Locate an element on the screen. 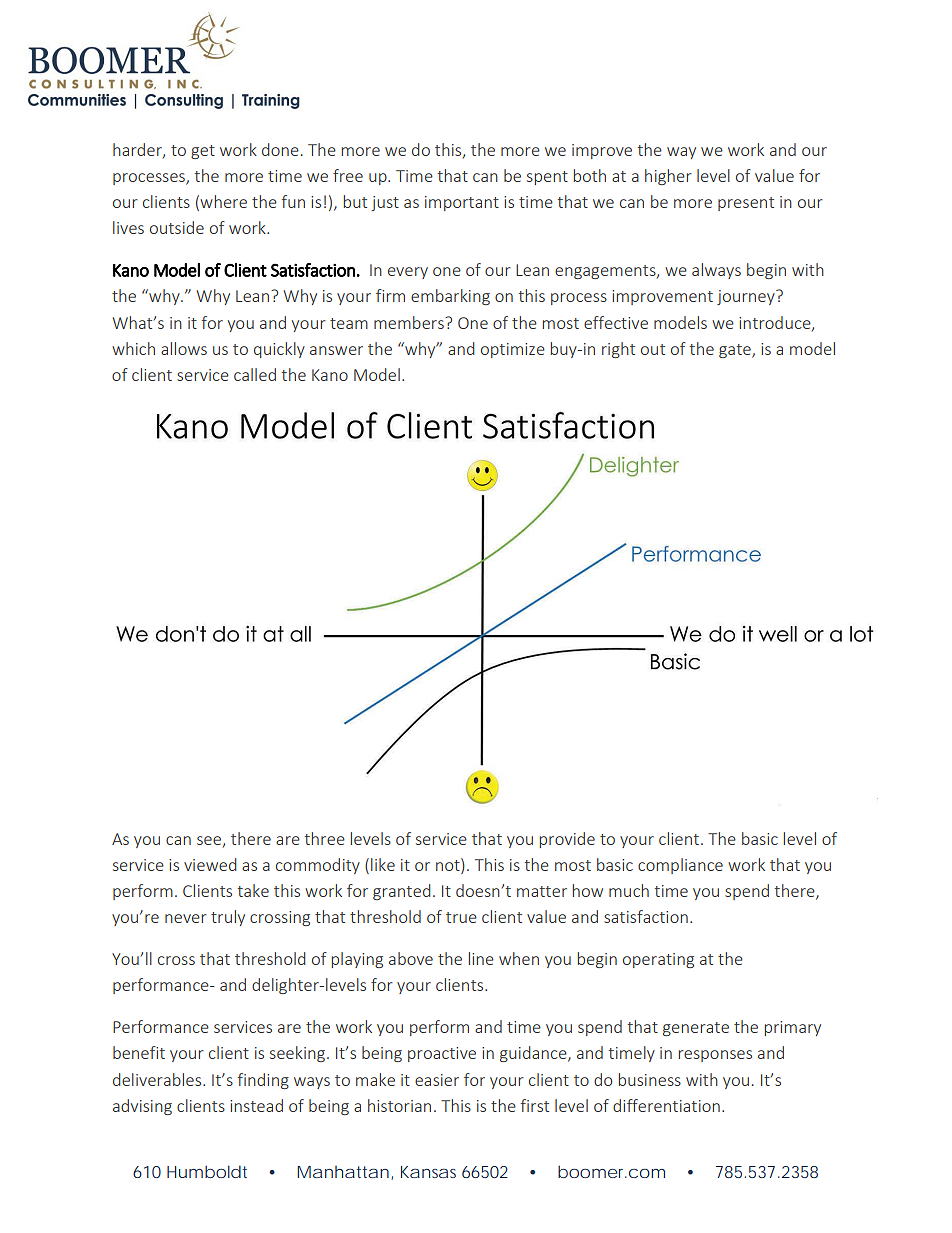  right is located at coordinates (618, 350).
